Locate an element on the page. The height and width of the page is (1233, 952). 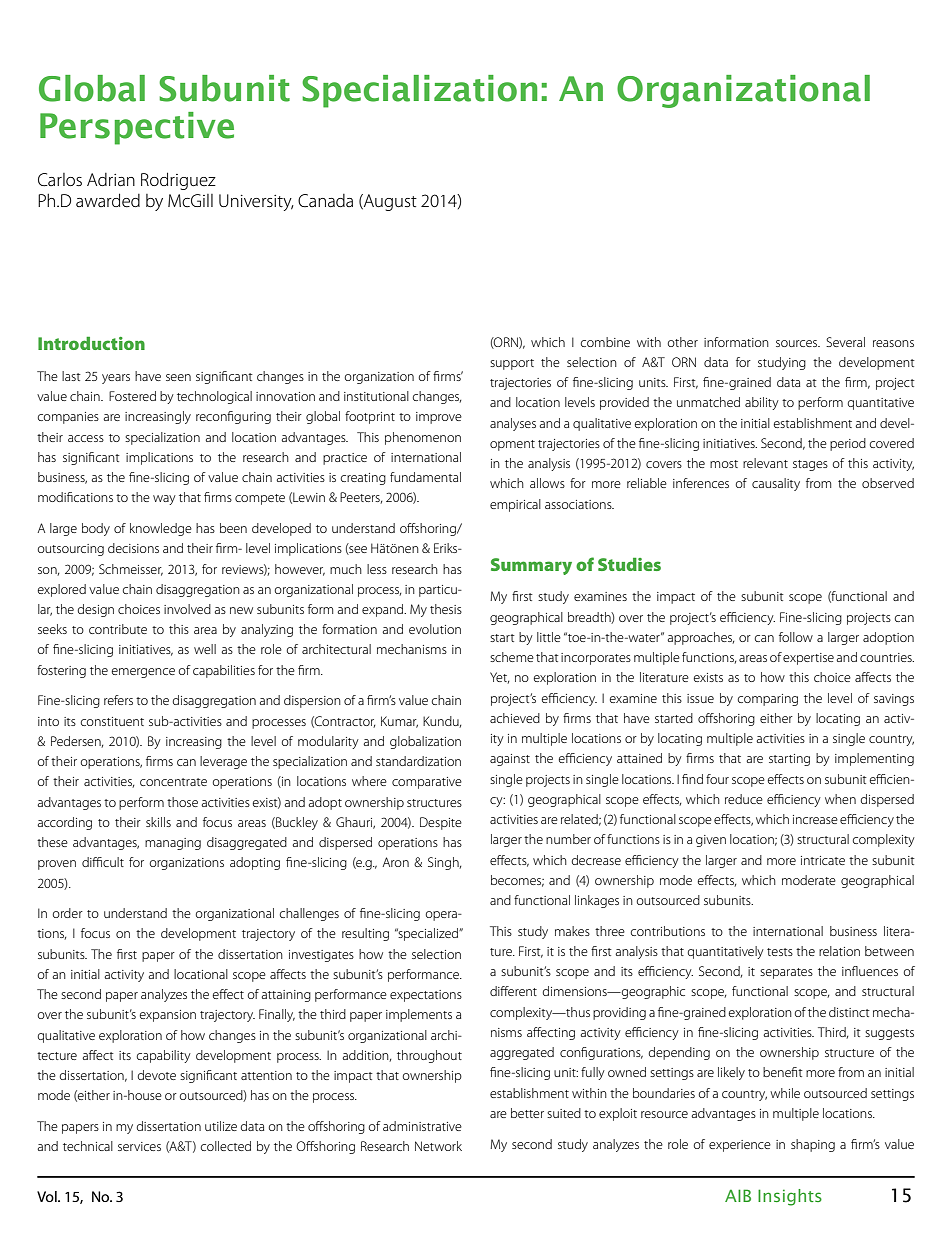
Rodriguez is located at coordinates (178, 181).
